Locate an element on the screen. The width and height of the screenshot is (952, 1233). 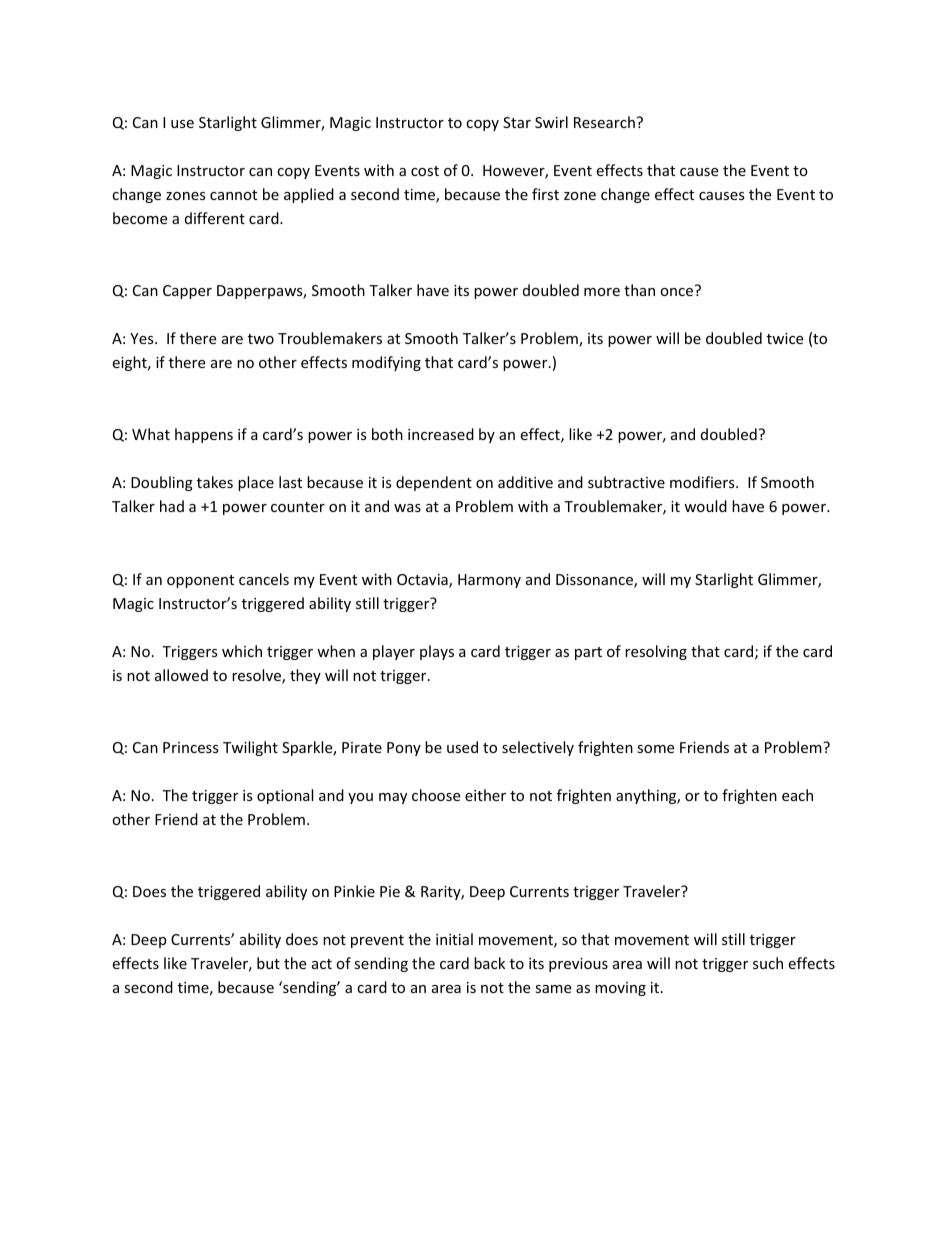
modifying is located at coordinates (386, 363).
